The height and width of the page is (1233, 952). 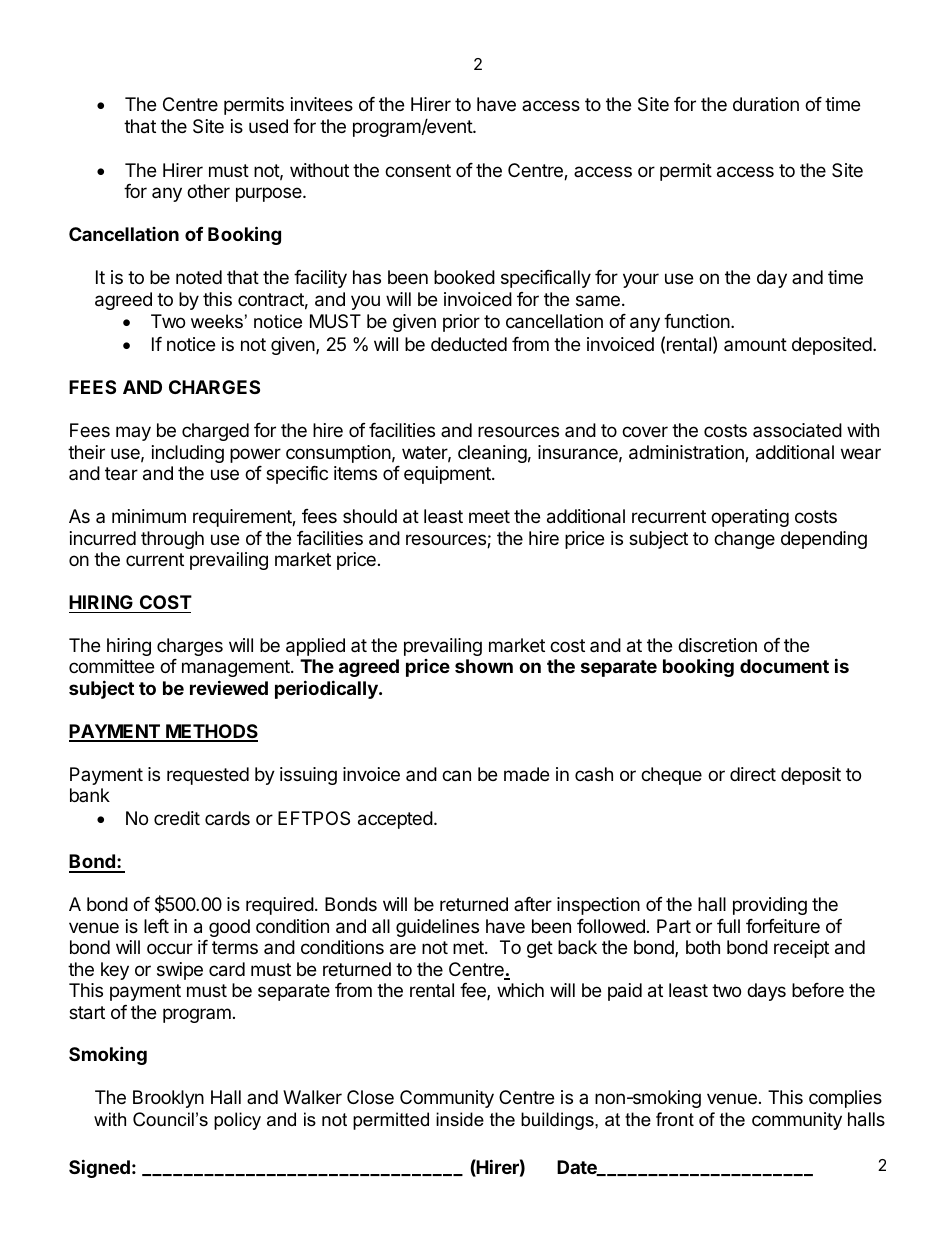 I want to click on consent, so click(x=418, y=170).
